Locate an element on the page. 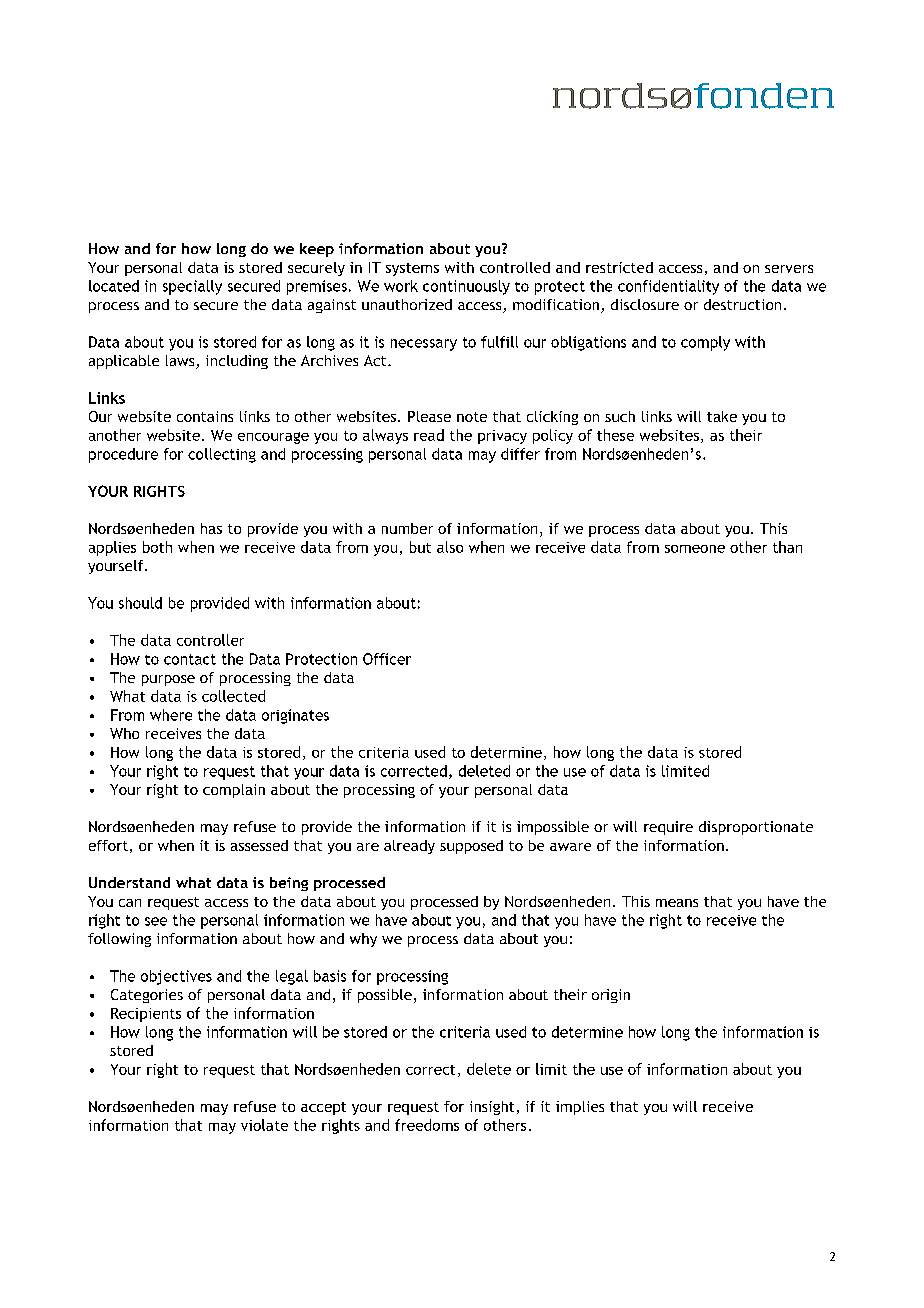  require is located at coordinates (668, 828).
